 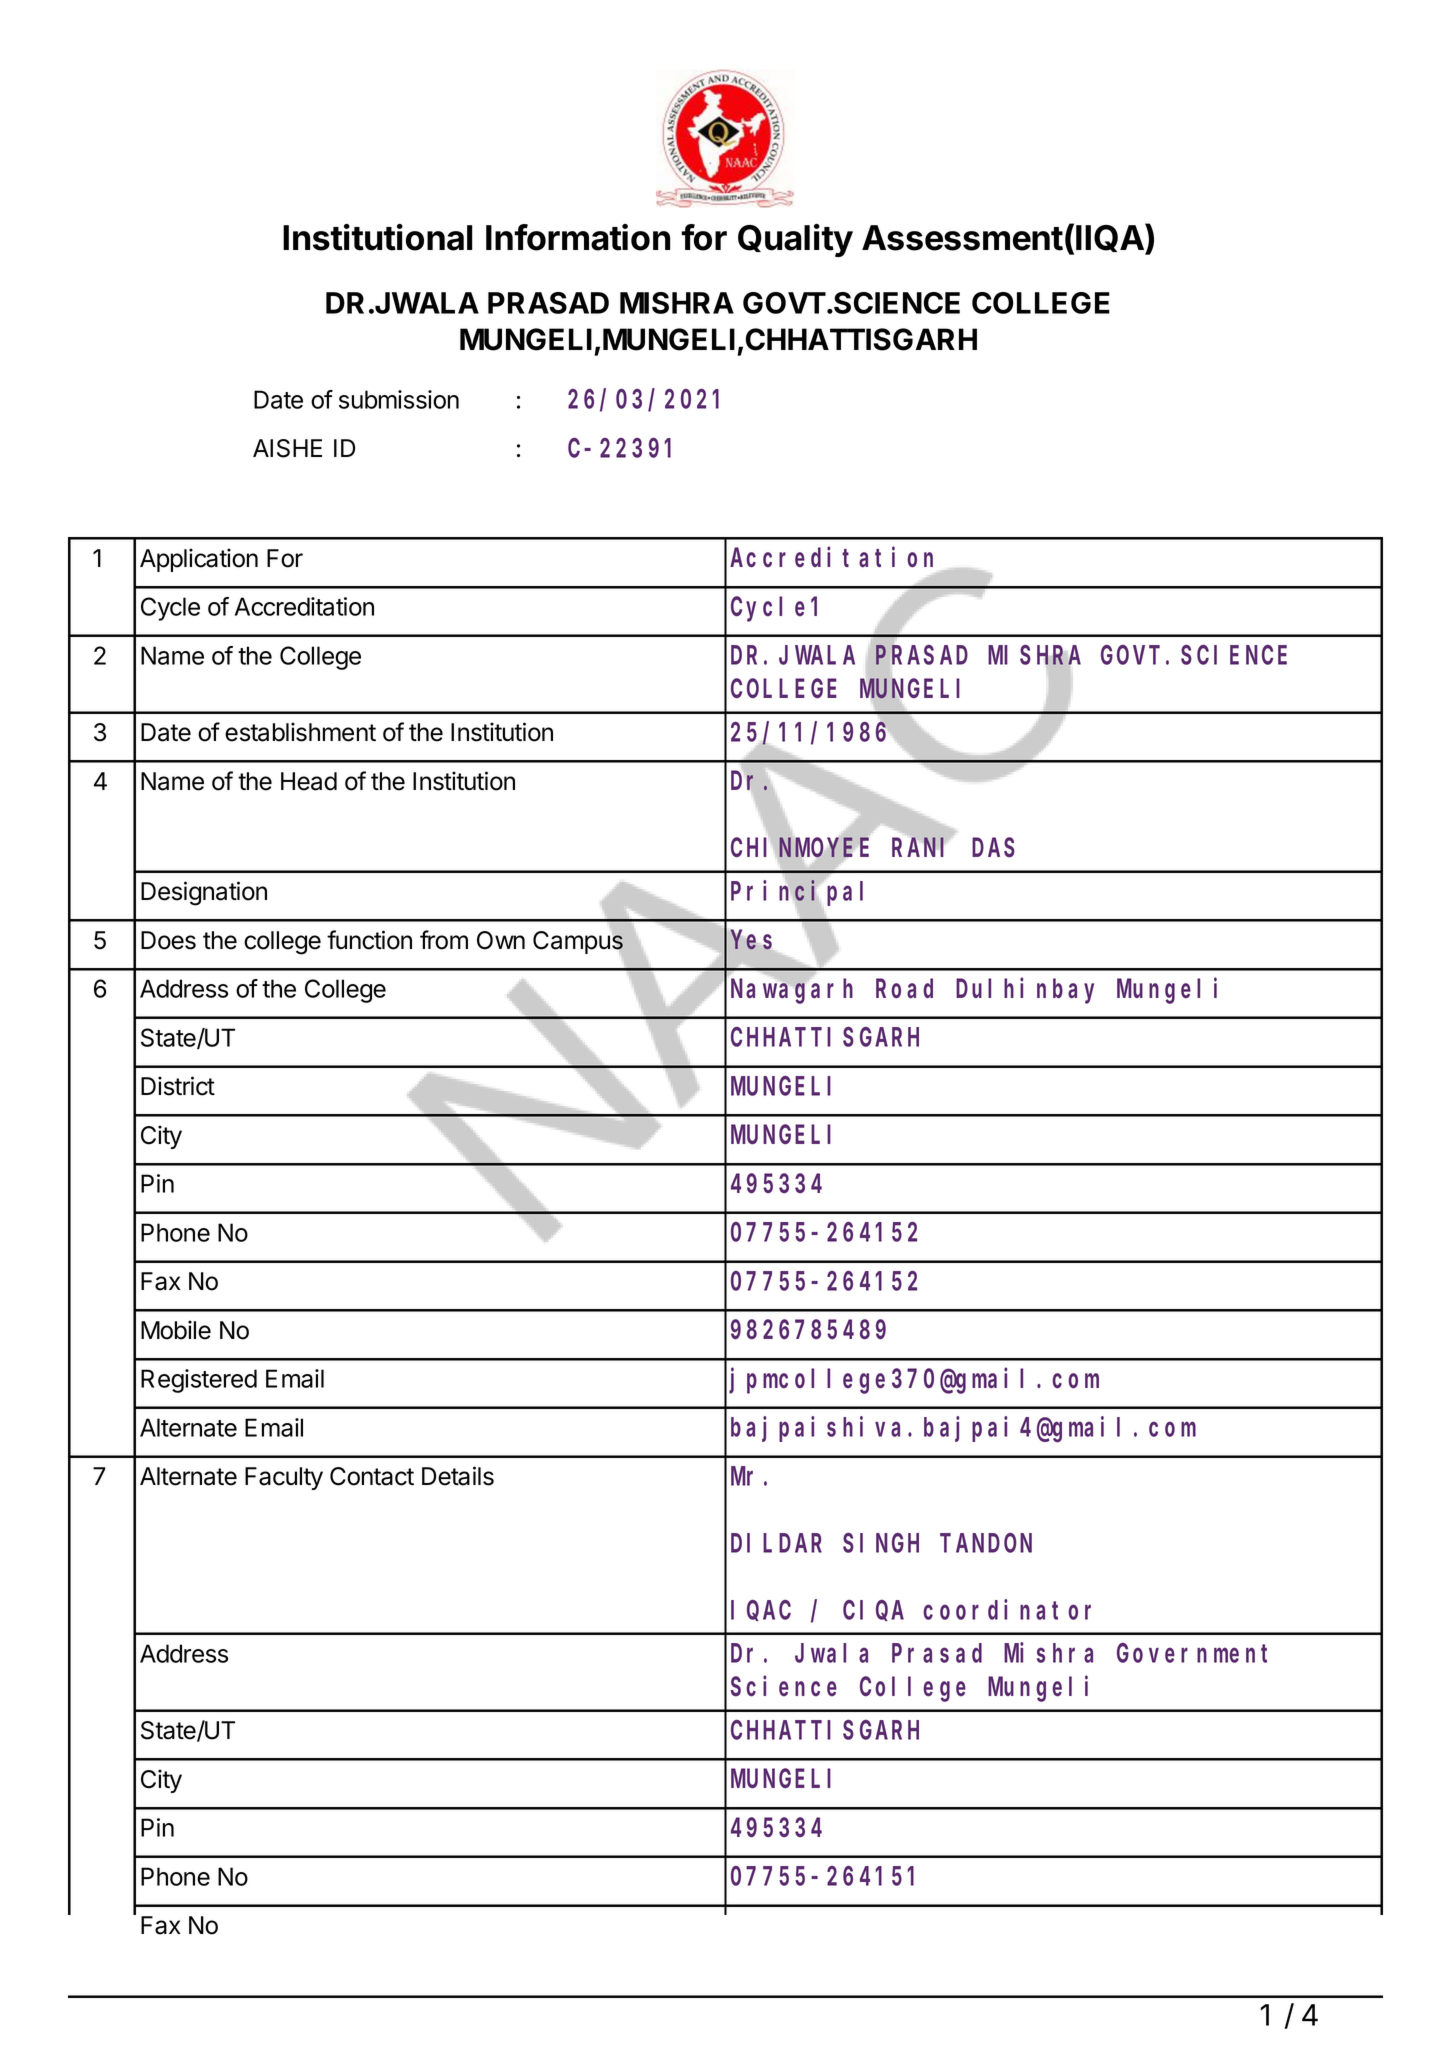 I want to click on Faculty, so click(x=284, y=1478).
